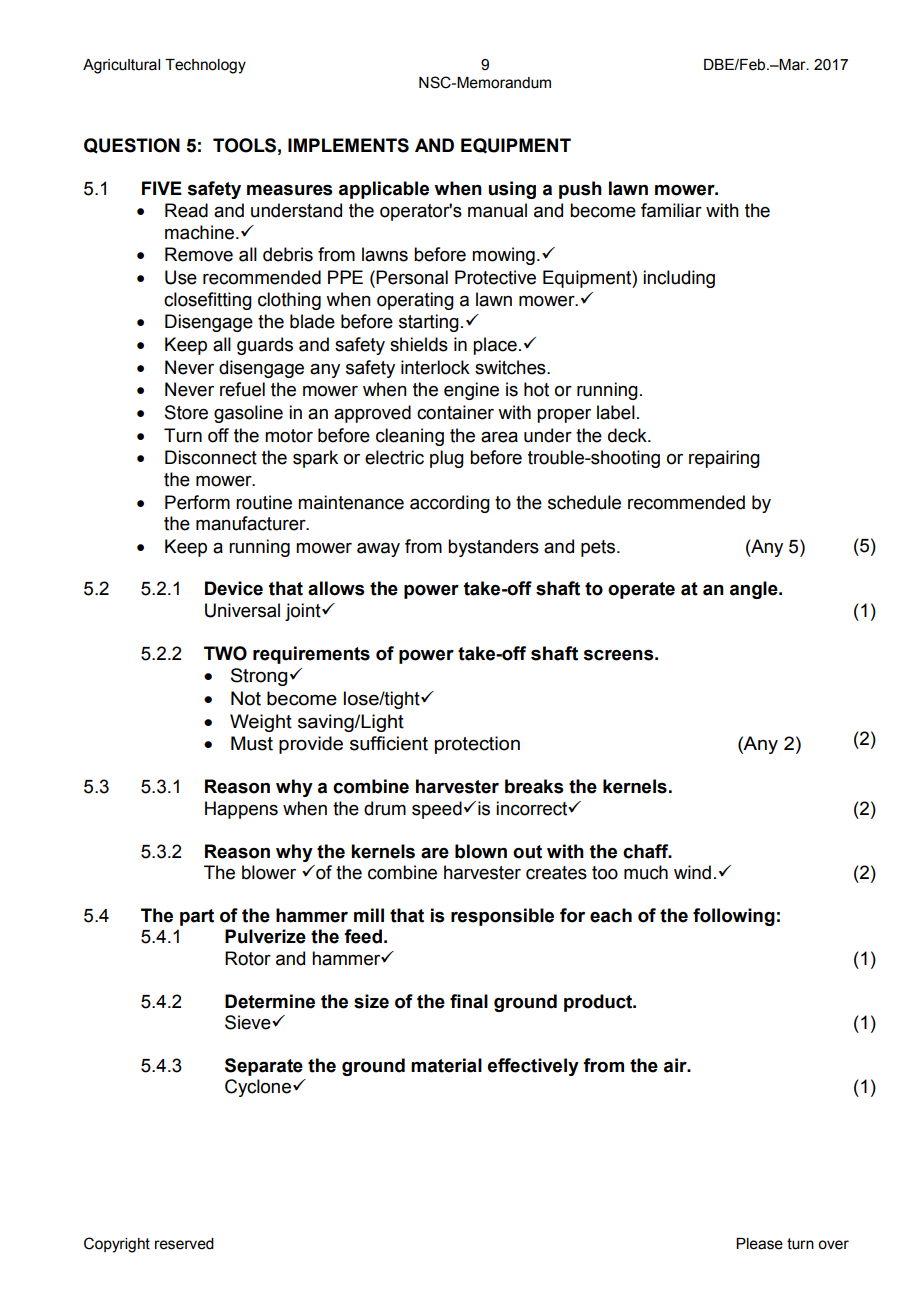  I want to click on reserved, so click(184, 1244).
